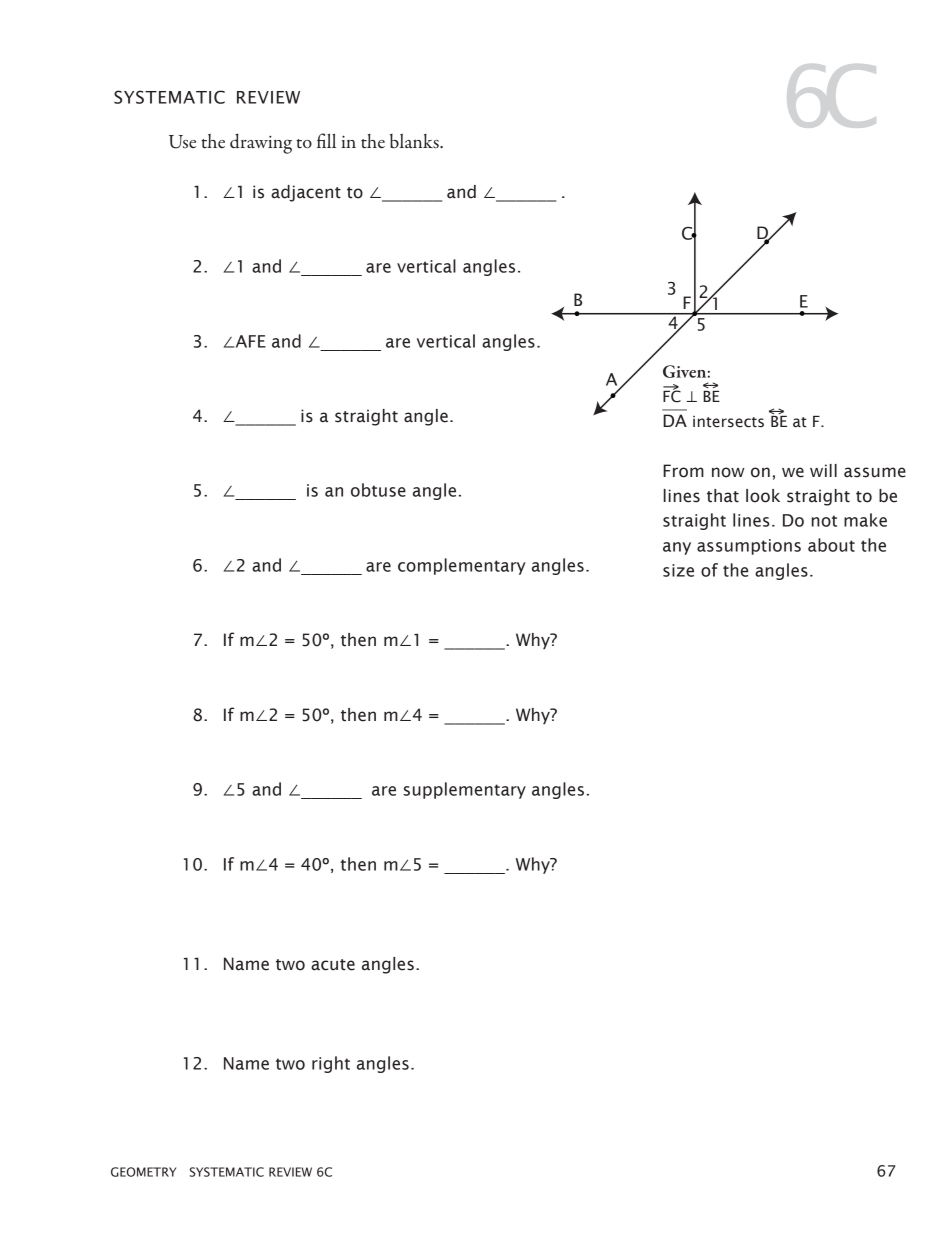 This document has height=1233, width=952. What do you see at coordinates (728, 422) in the document?
I see `intersects` at bounding box center [728, 422].
